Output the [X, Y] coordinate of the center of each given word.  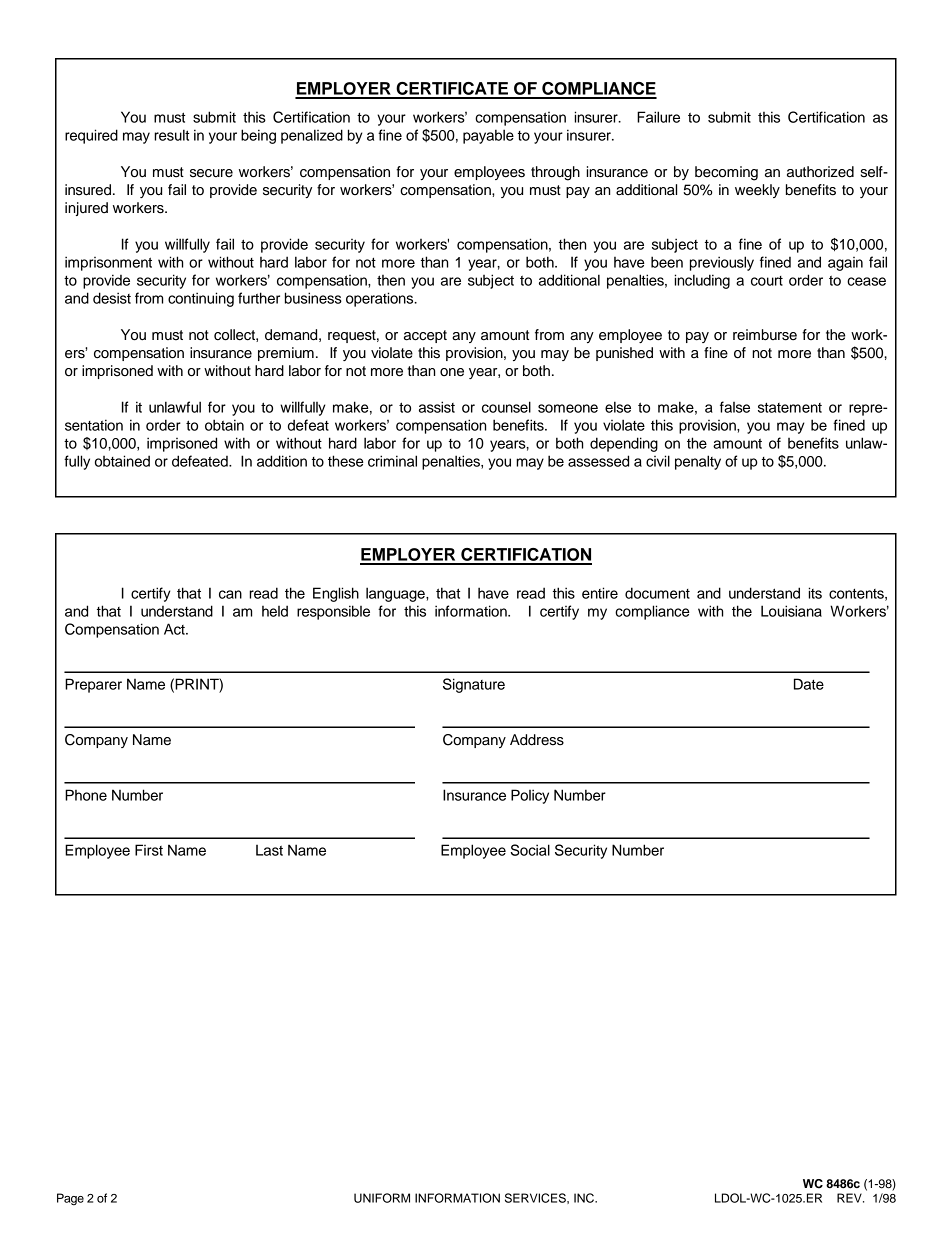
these [346, 461]
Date [809, 684]
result [171, 135]
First [149, 850]
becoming [726, 173]
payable [488, 136]
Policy [530, 796]
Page [70, 1199]
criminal [392, 461]
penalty [698, 462]
